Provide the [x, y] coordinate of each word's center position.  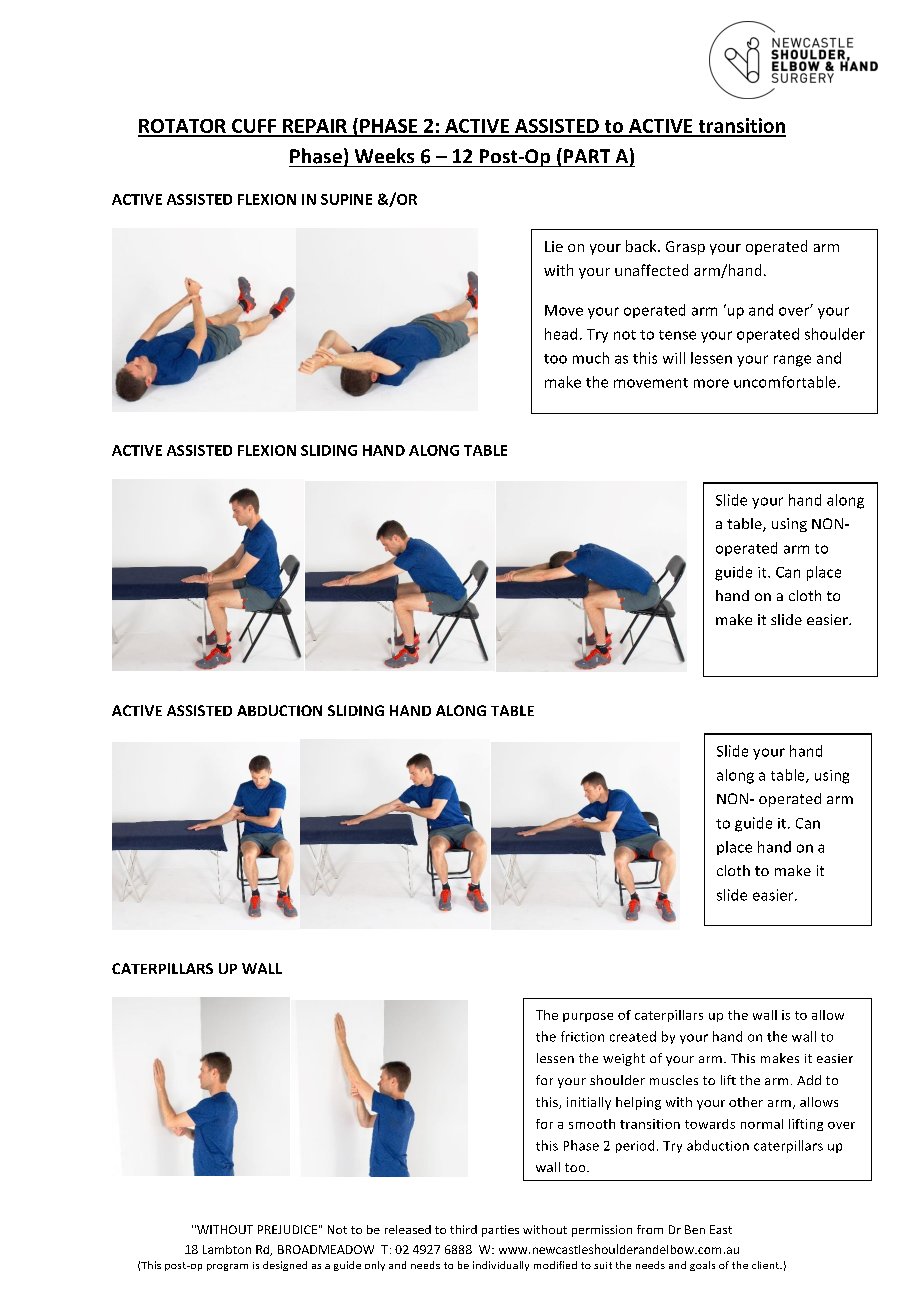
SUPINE [346, 199]
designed [285, 1266]
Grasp [685, 248]
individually [501, 1266]
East [721, 1229]
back [642, 246]
